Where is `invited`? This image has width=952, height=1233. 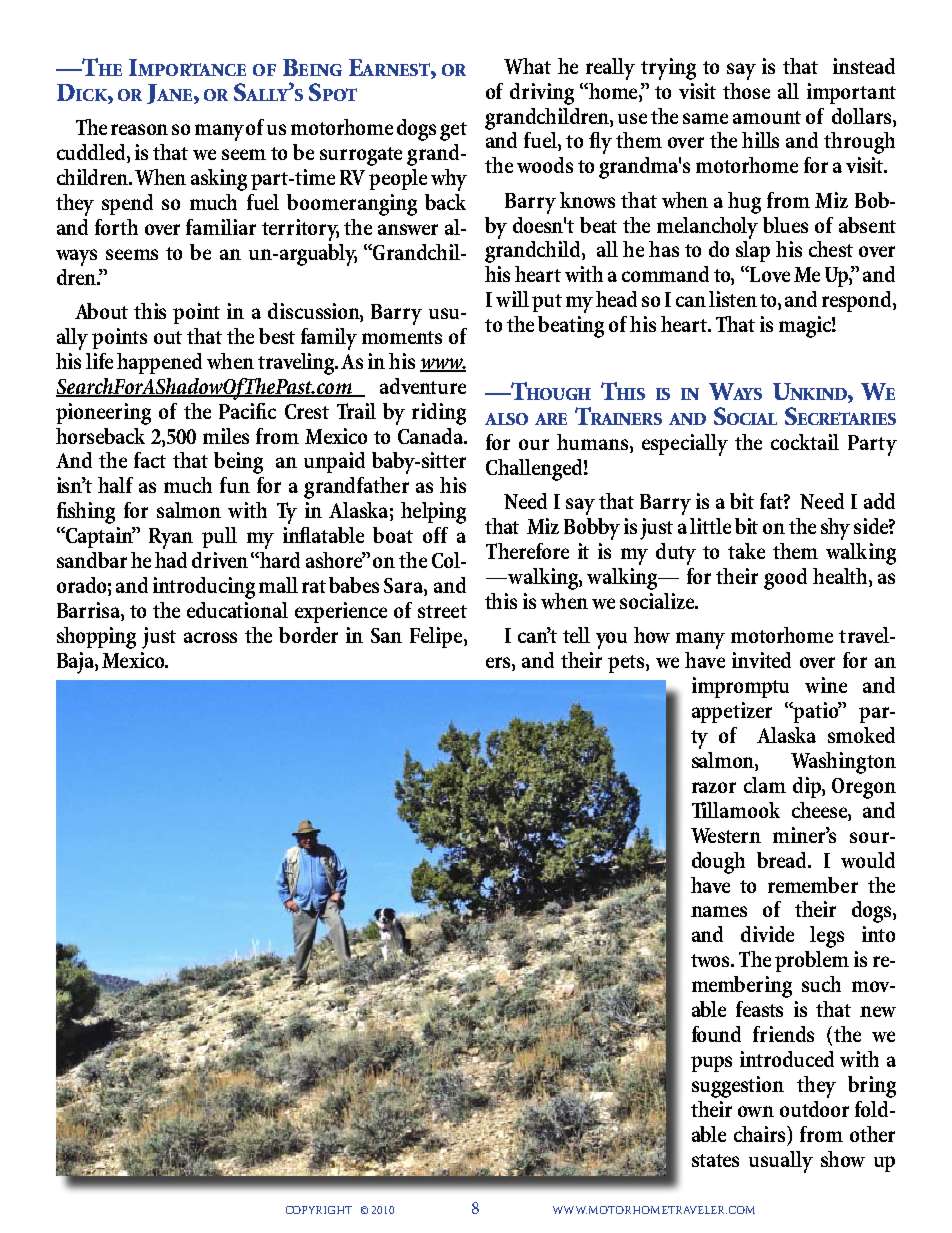 invited is located at coordinates (761, 660).
